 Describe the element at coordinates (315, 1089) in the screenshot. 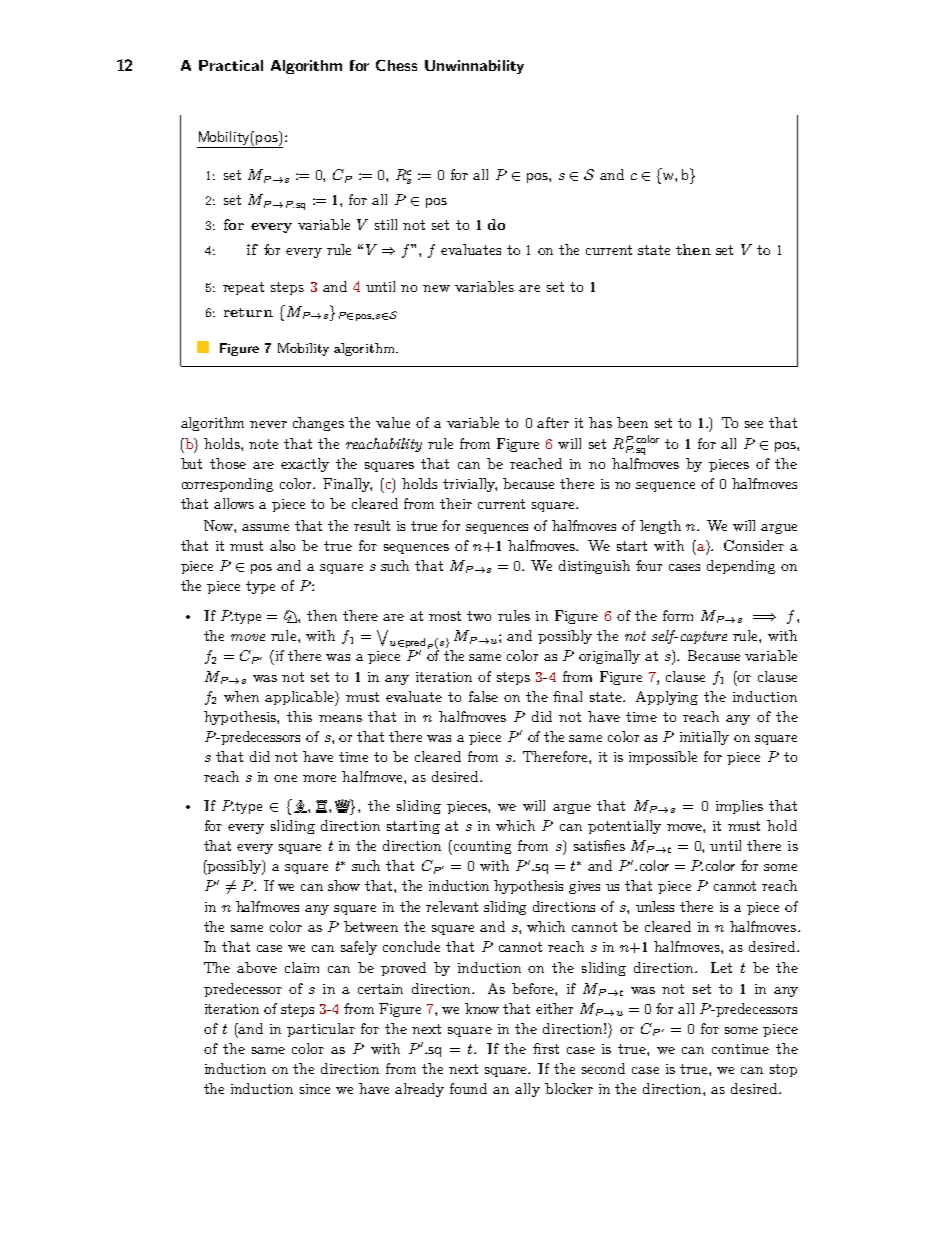

I see `since` at that location.
